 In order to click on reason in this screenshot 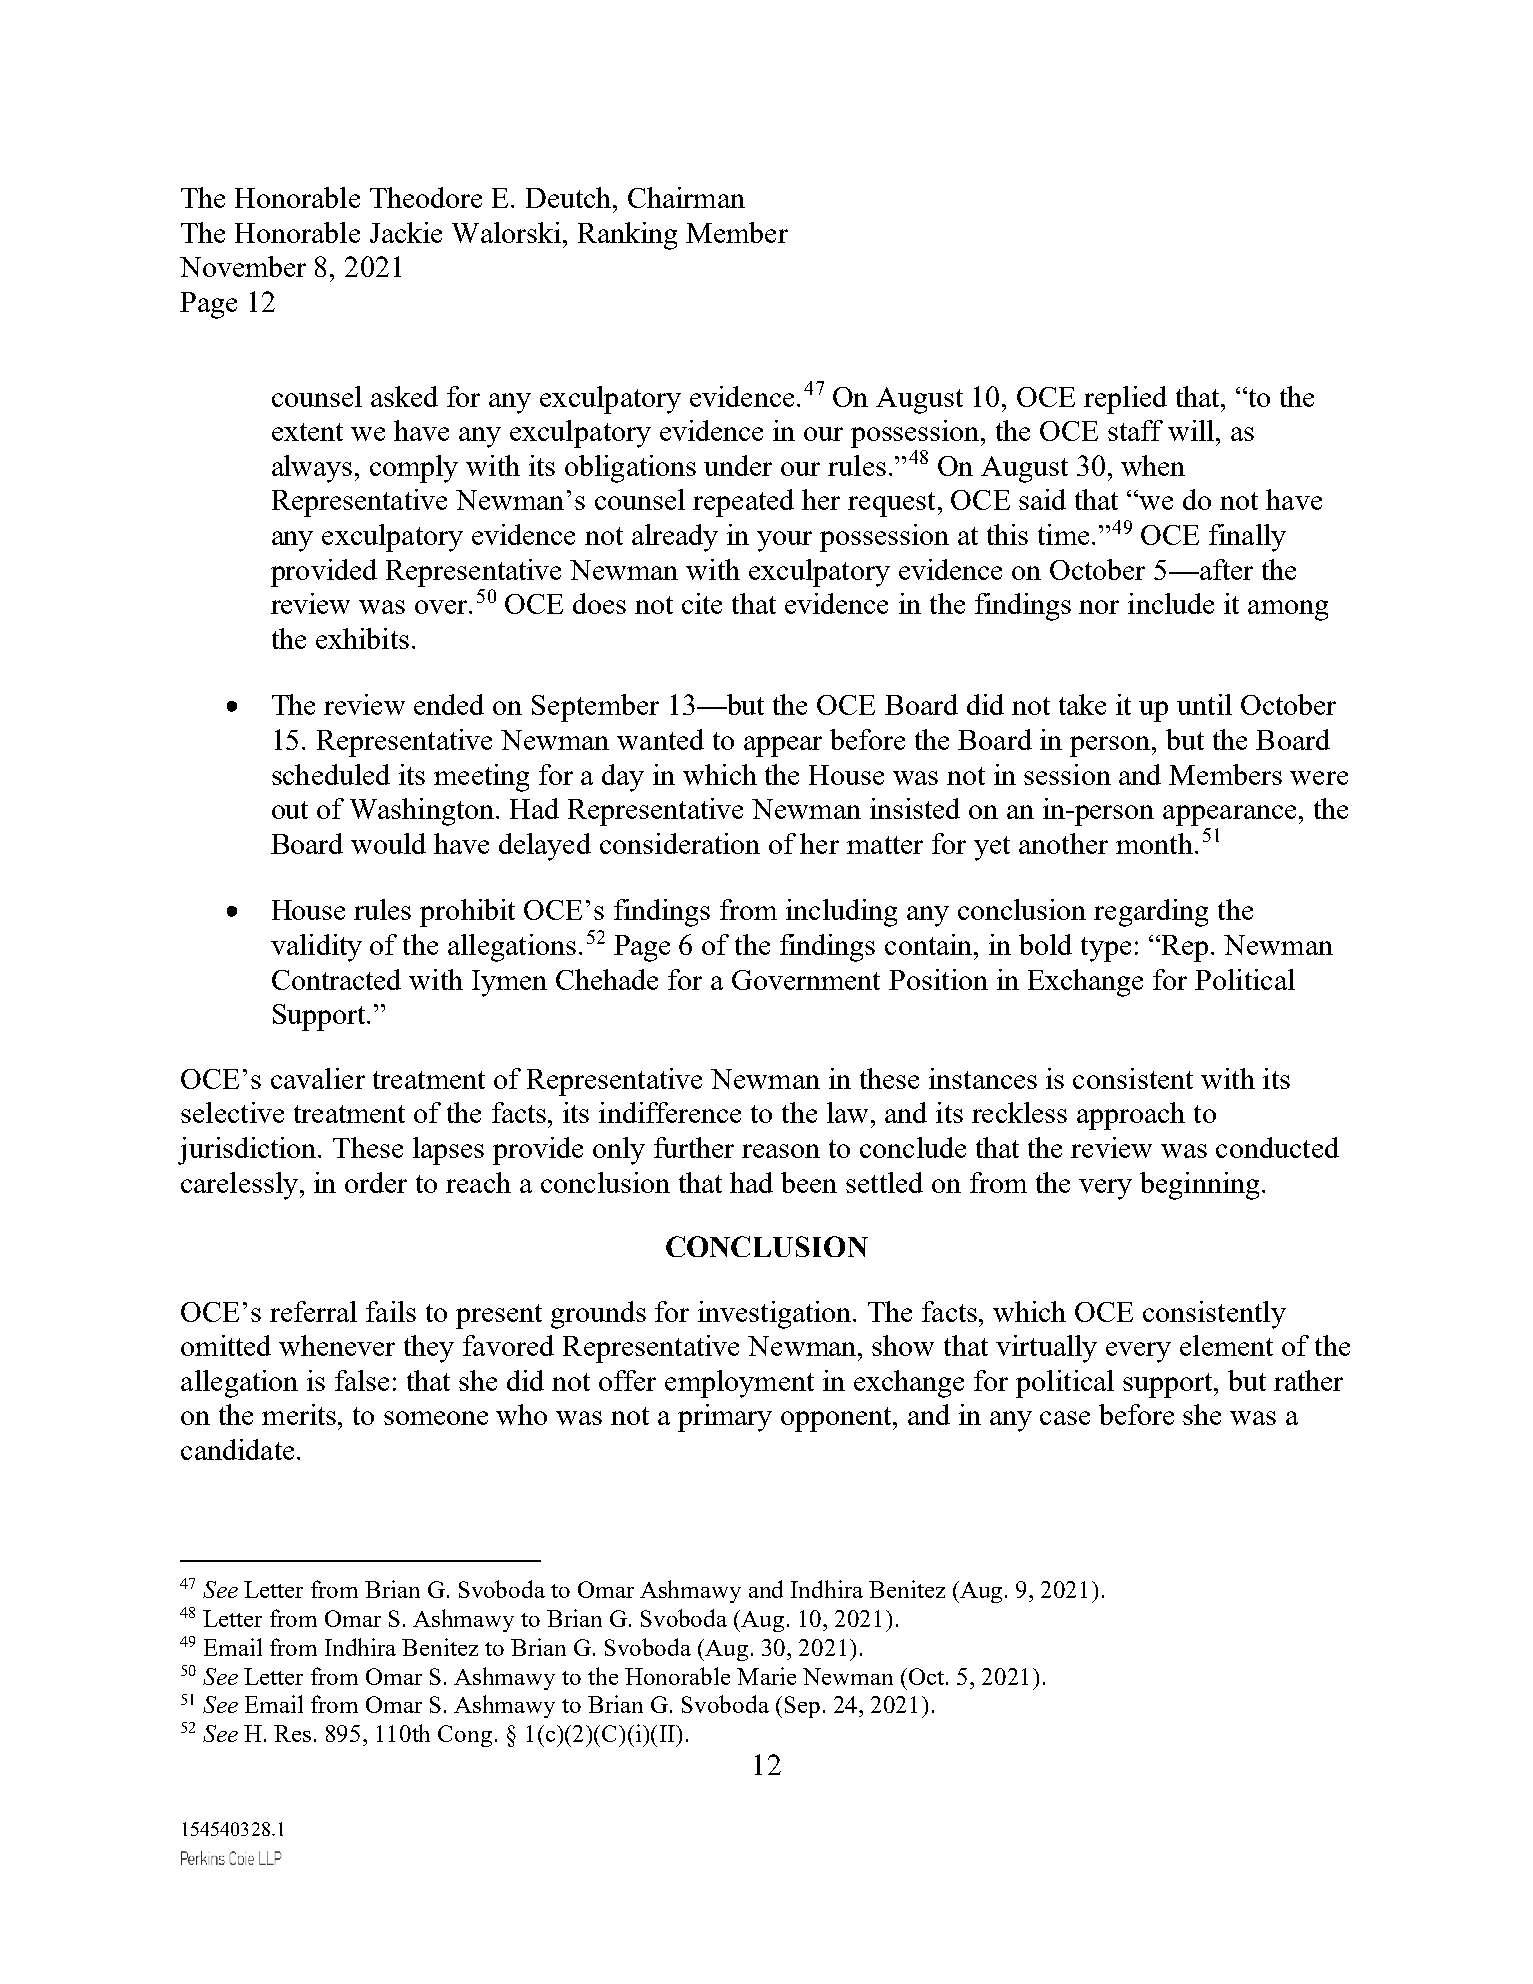, I will do `click(781, 1151)`.
